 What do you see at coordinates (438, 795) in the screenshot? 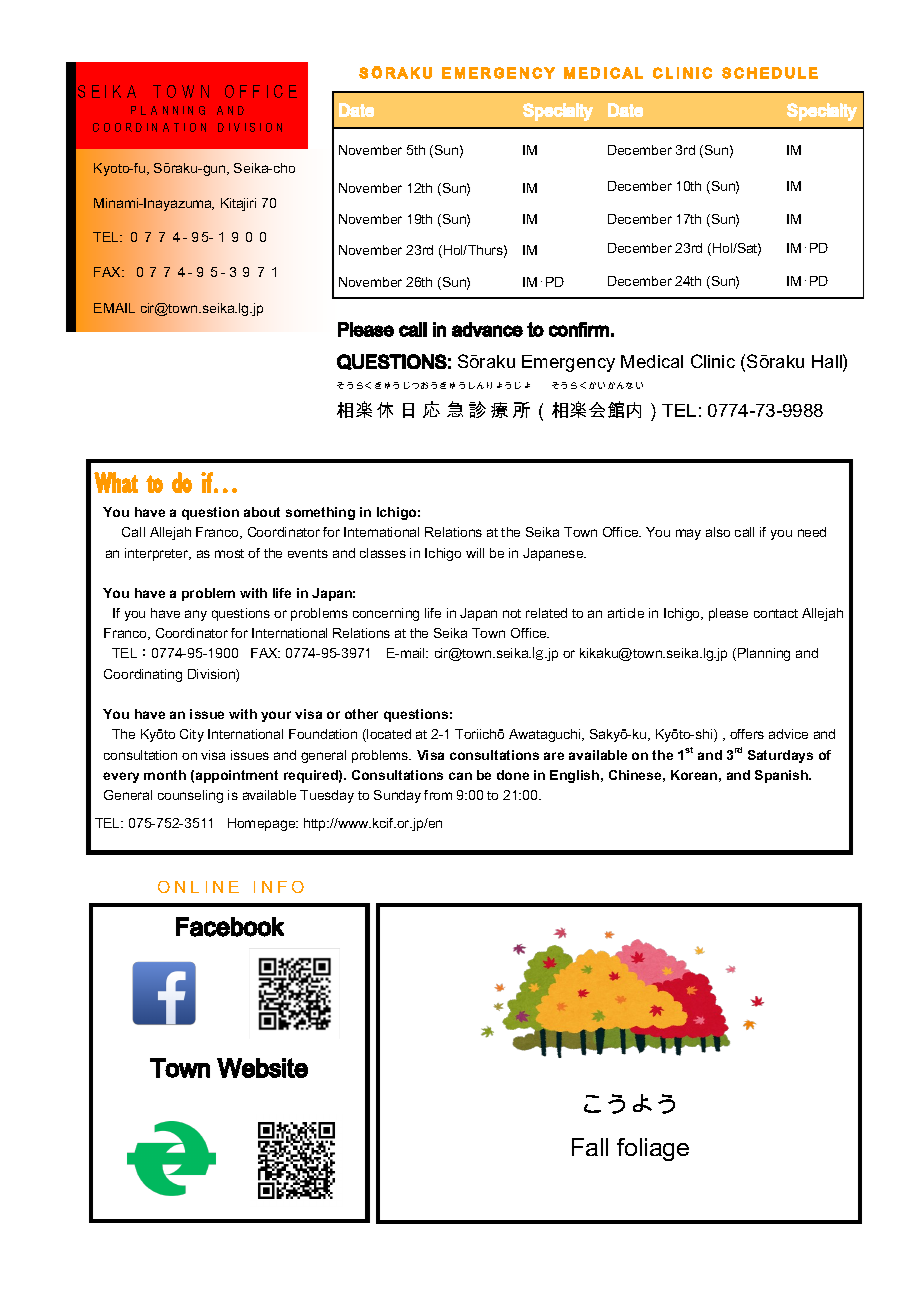
I see `from` at bounding box center [438, 795].
